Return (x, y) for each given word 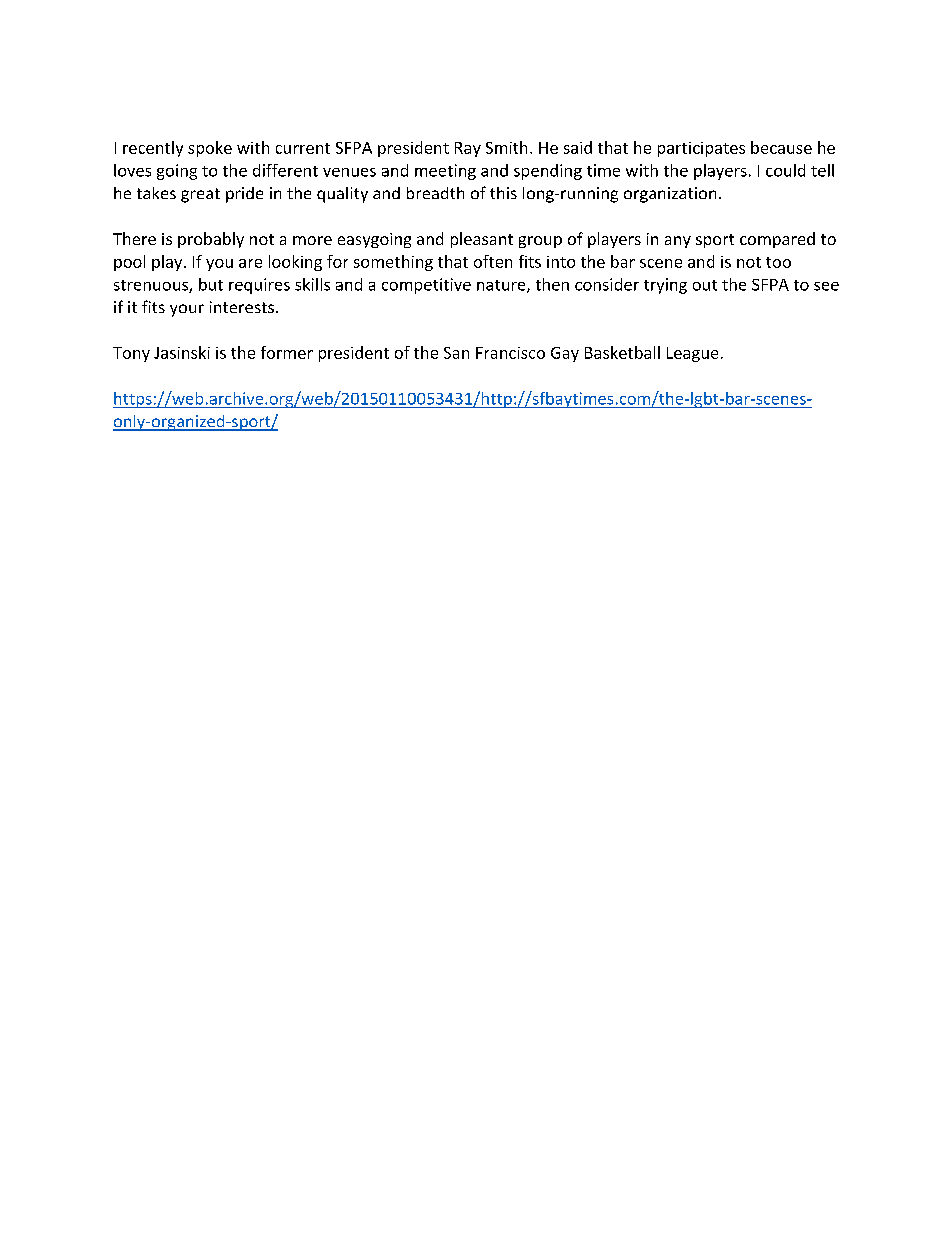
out (705, 285)
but (211, 284)
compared (777, 240)
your (187, 310)
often (493, 261)
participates (701, 149)
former (287, 352)
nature (502, 286)
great (200, 195)
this (503, 193)
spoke (210, 149)
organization (670, 195)
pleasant (482, 240)
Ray (468, 149)
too (778, 262)
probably (211, 240)
